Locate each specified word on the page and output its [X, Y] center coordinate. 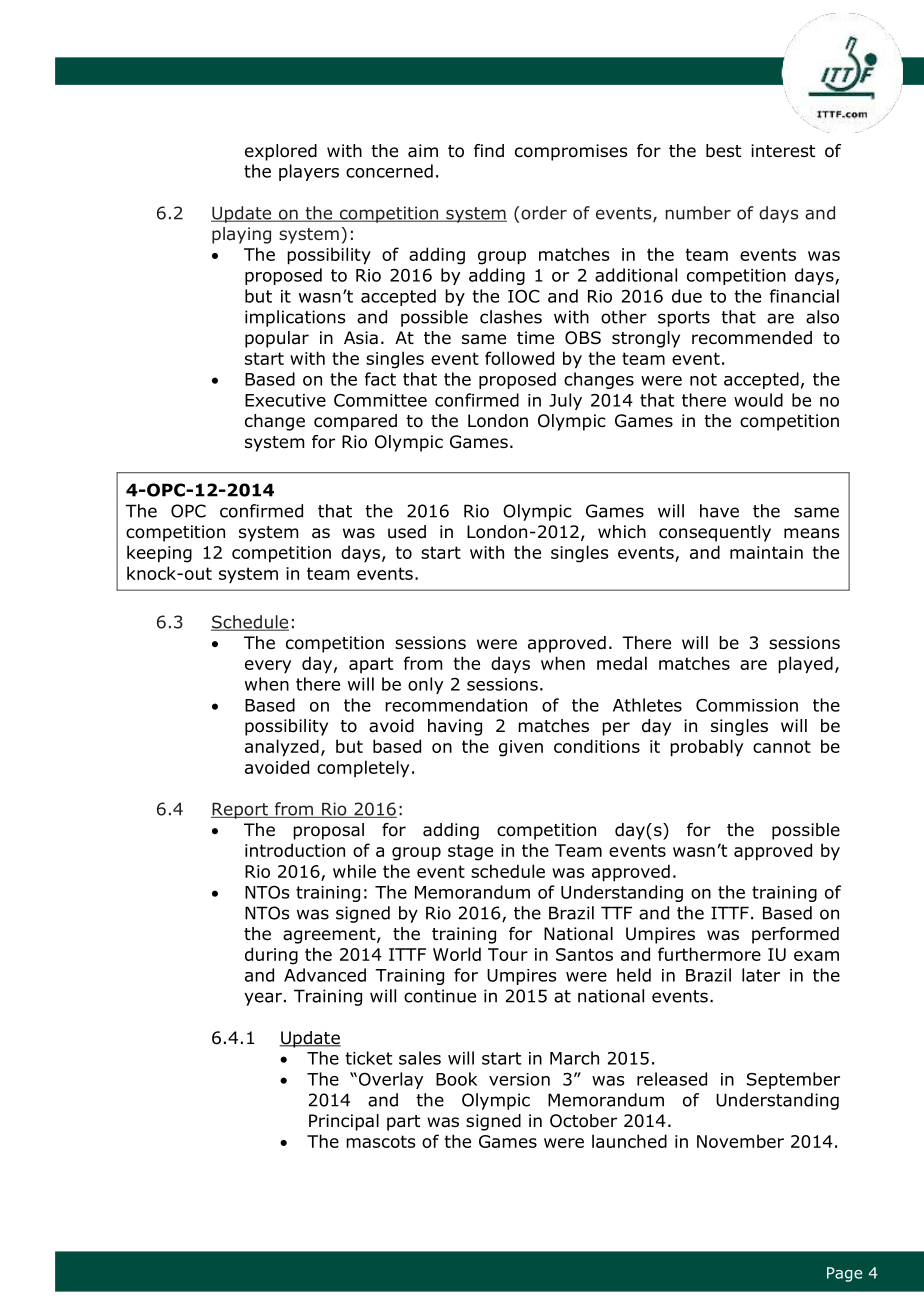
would [758, 400]
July [565, 401]
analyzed [282, 748]
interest [783, 151]
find [489, 151]
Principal [344, 1122]
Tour [508, 954]
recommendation [456, 705]
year [263, 999]
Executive [285, 400]
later [761, 975]
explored [281, 152]
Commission [747, 705]
